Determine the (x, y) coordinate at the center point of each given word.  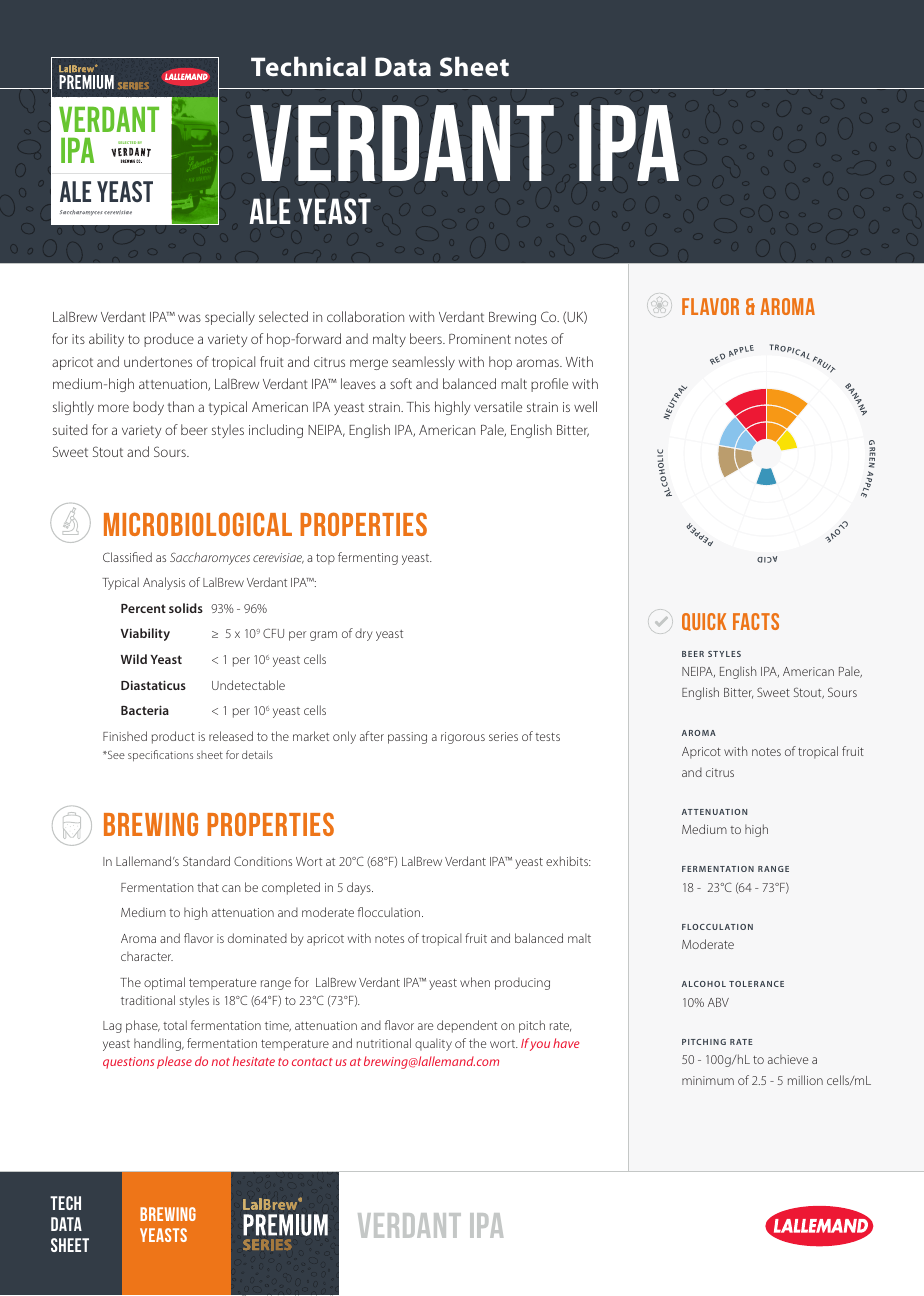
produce (169, 340)
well (585, 406)
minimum (708, 1080)
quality (433, 1044)
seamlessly (423, 363)
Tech (65, 1203)
